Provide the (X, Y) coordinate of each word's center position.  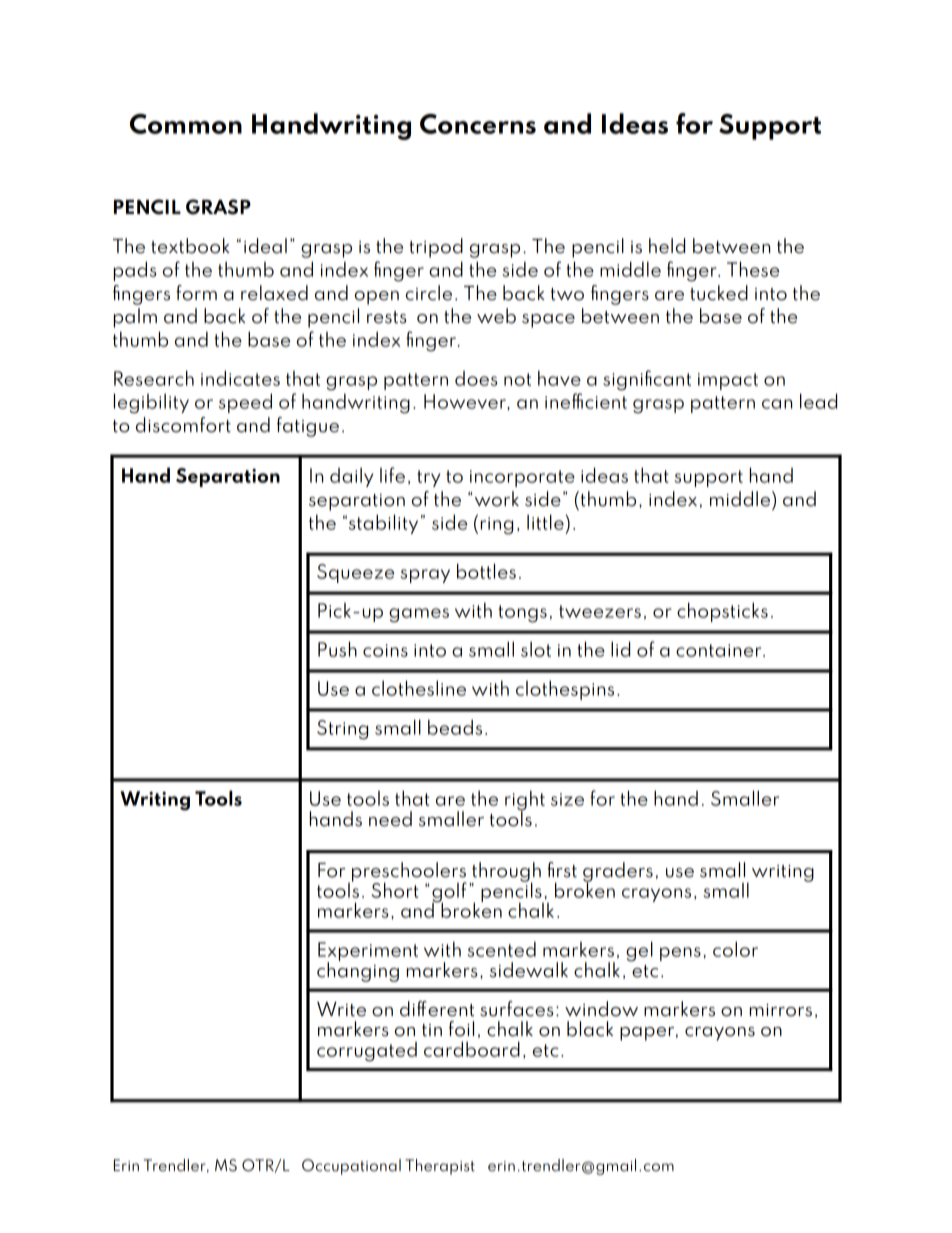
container (720, 650)
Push (337, 649)
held (667, 246)
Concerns (478, 124)
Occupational (351, 1167)
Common (186, 124)
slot (536, 649)
